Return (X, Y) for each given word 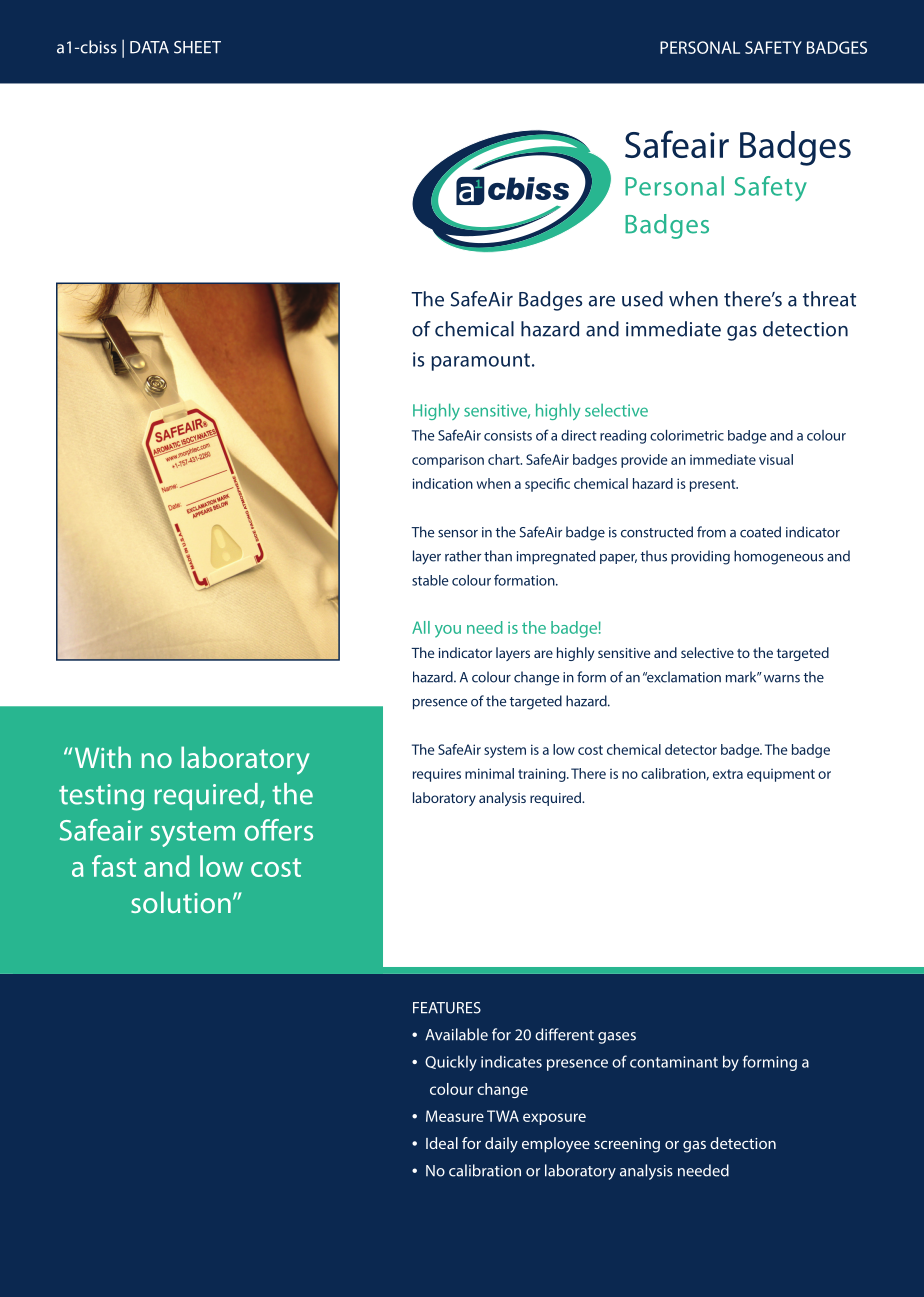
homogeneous (779, 557)
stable (430, 580)
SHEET (197, 47)
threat (829, 299)
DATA (149, 47)
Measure (455, 1116)
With (103, 757)
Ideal (442, 1143)
